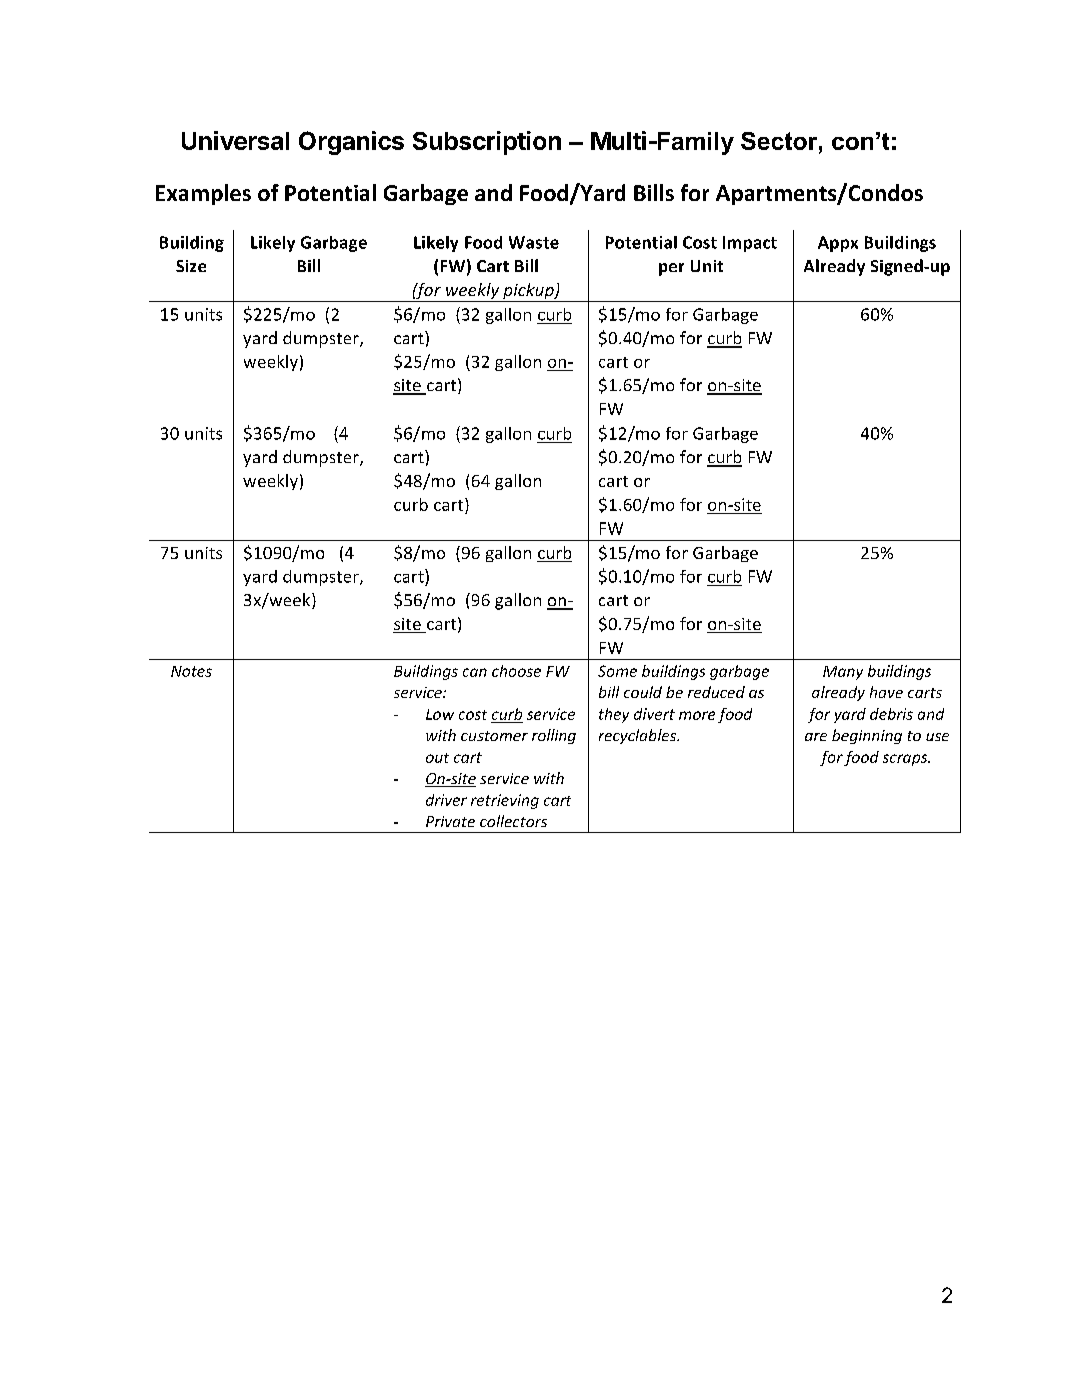  What do you see at coordinates (528, 292) in the image?
I see `pickup` at bounding box center [528, 292].
